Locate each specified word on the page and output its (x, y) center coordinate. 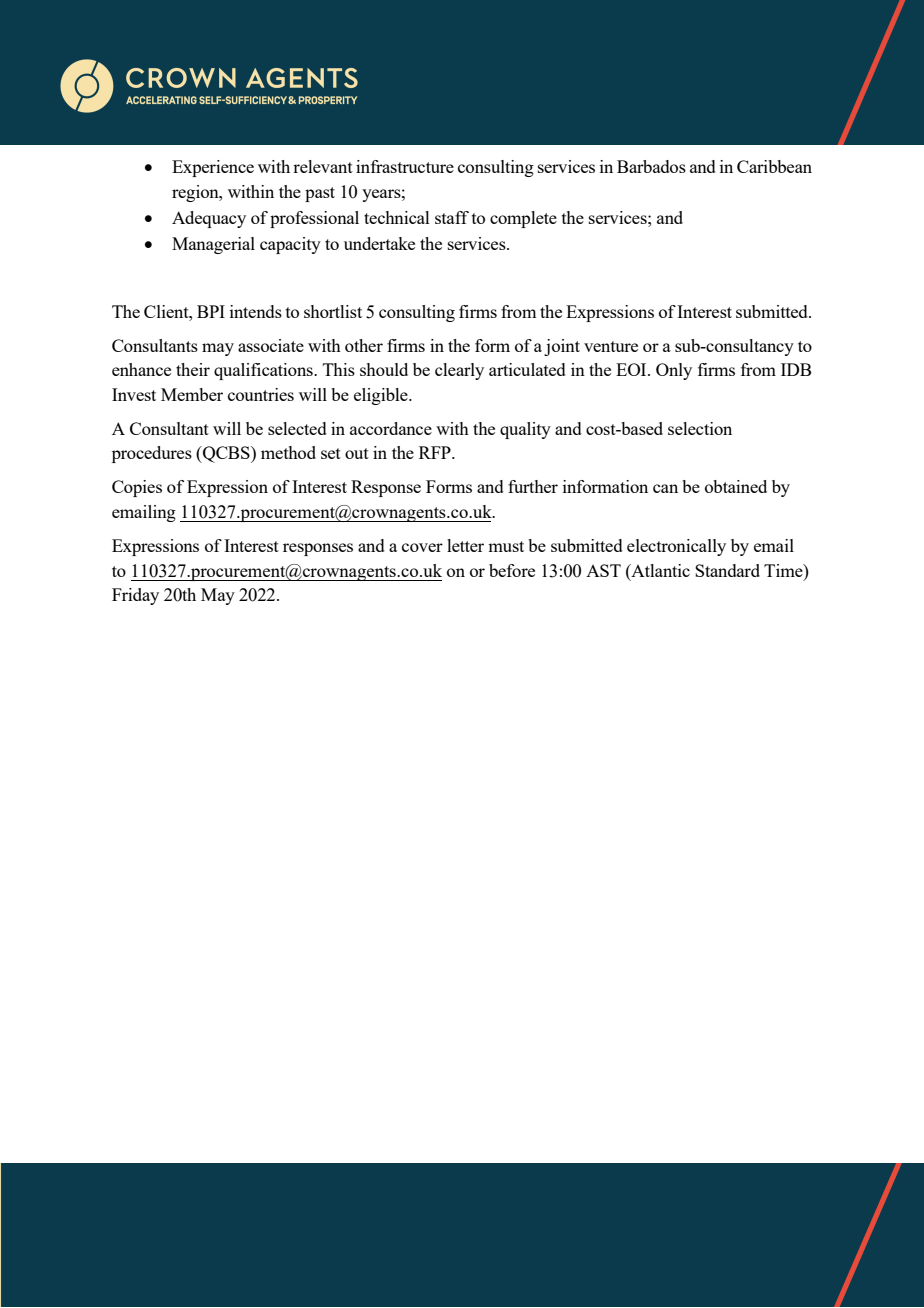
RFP (436, 452)
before (512, 570)
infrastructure (405, 166)
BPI (211, 311)
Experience (213, 168)
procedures (152, 454)
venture (611, 346)
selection (700, 428)
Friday (135, 596)
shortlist (333, 311)
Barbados (651, 166)
